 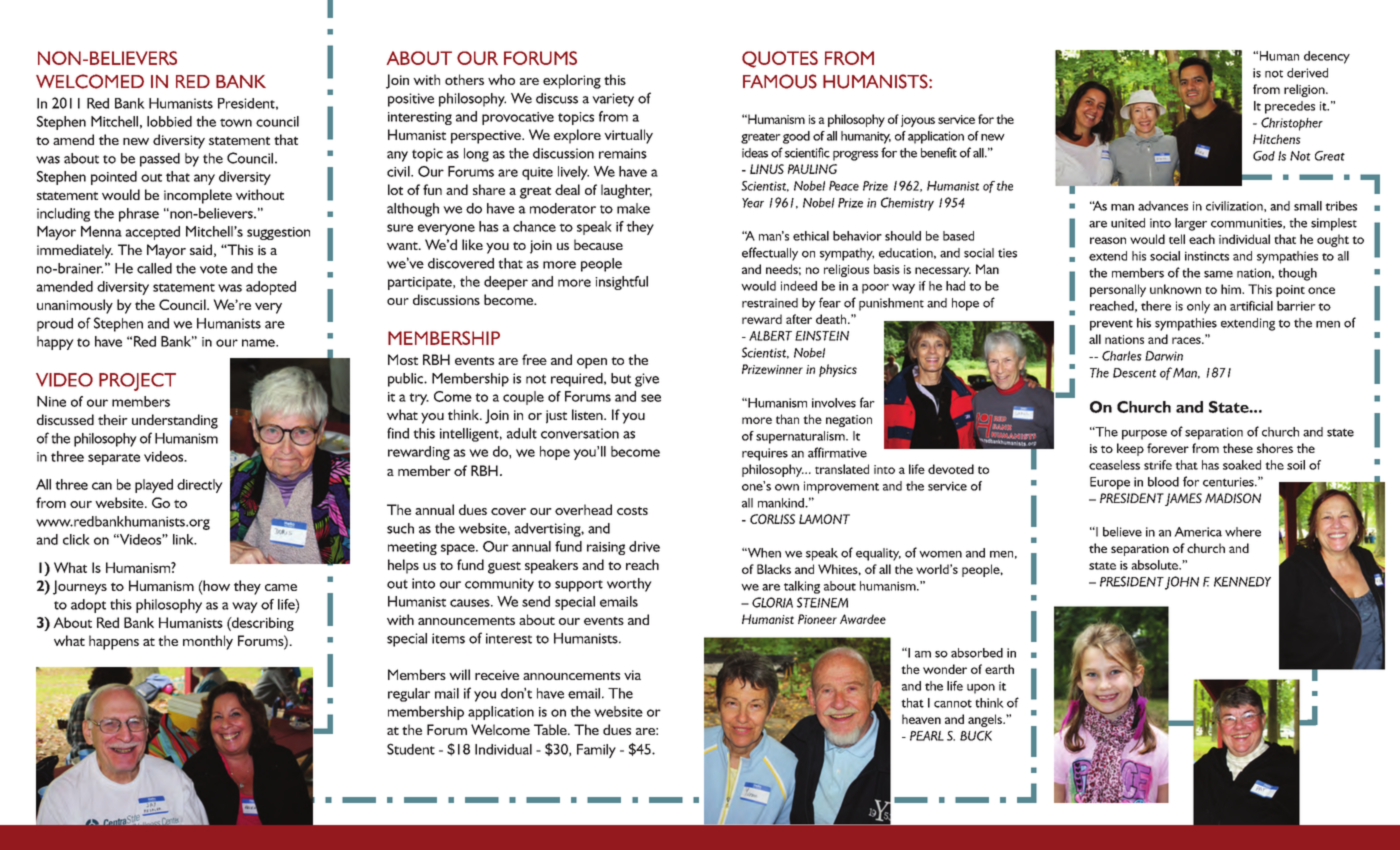 What do you see at coordinates (169, 121) in the screenshot?
I see `lobbied` at bounding box center [169, 121].
